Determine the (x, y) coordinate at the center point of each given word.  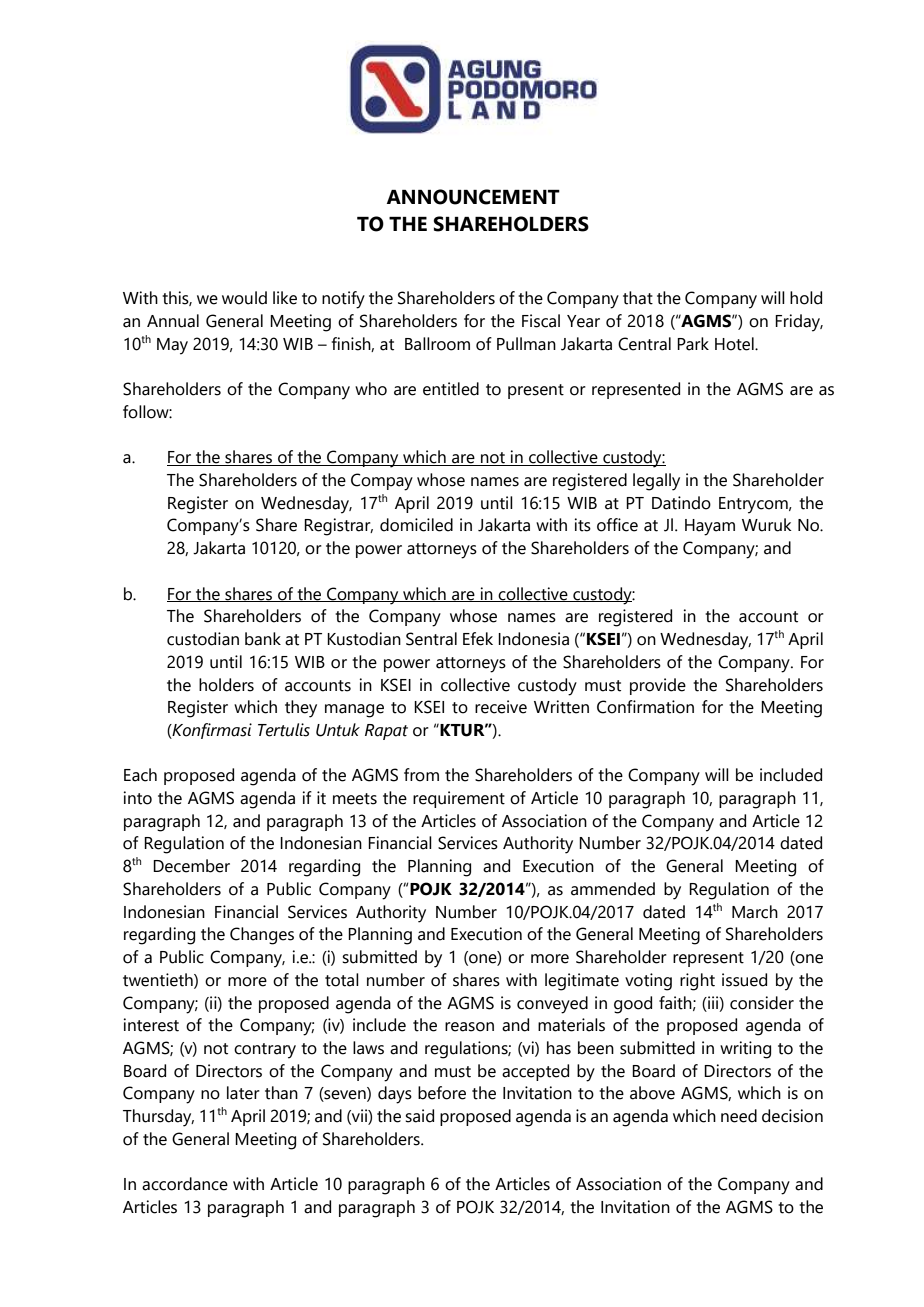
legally (656, 482)
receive (501, 707)
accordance (185, 1184)
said (419, 1116)
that (638, 298)
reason (469, 1027)
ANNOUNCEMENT (473, 197)
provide (658, 686)
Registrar (338, 527)
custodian (203, 639)
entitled (451, 389)
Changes (262, 936)
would (244, 298)
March (755, 912)
